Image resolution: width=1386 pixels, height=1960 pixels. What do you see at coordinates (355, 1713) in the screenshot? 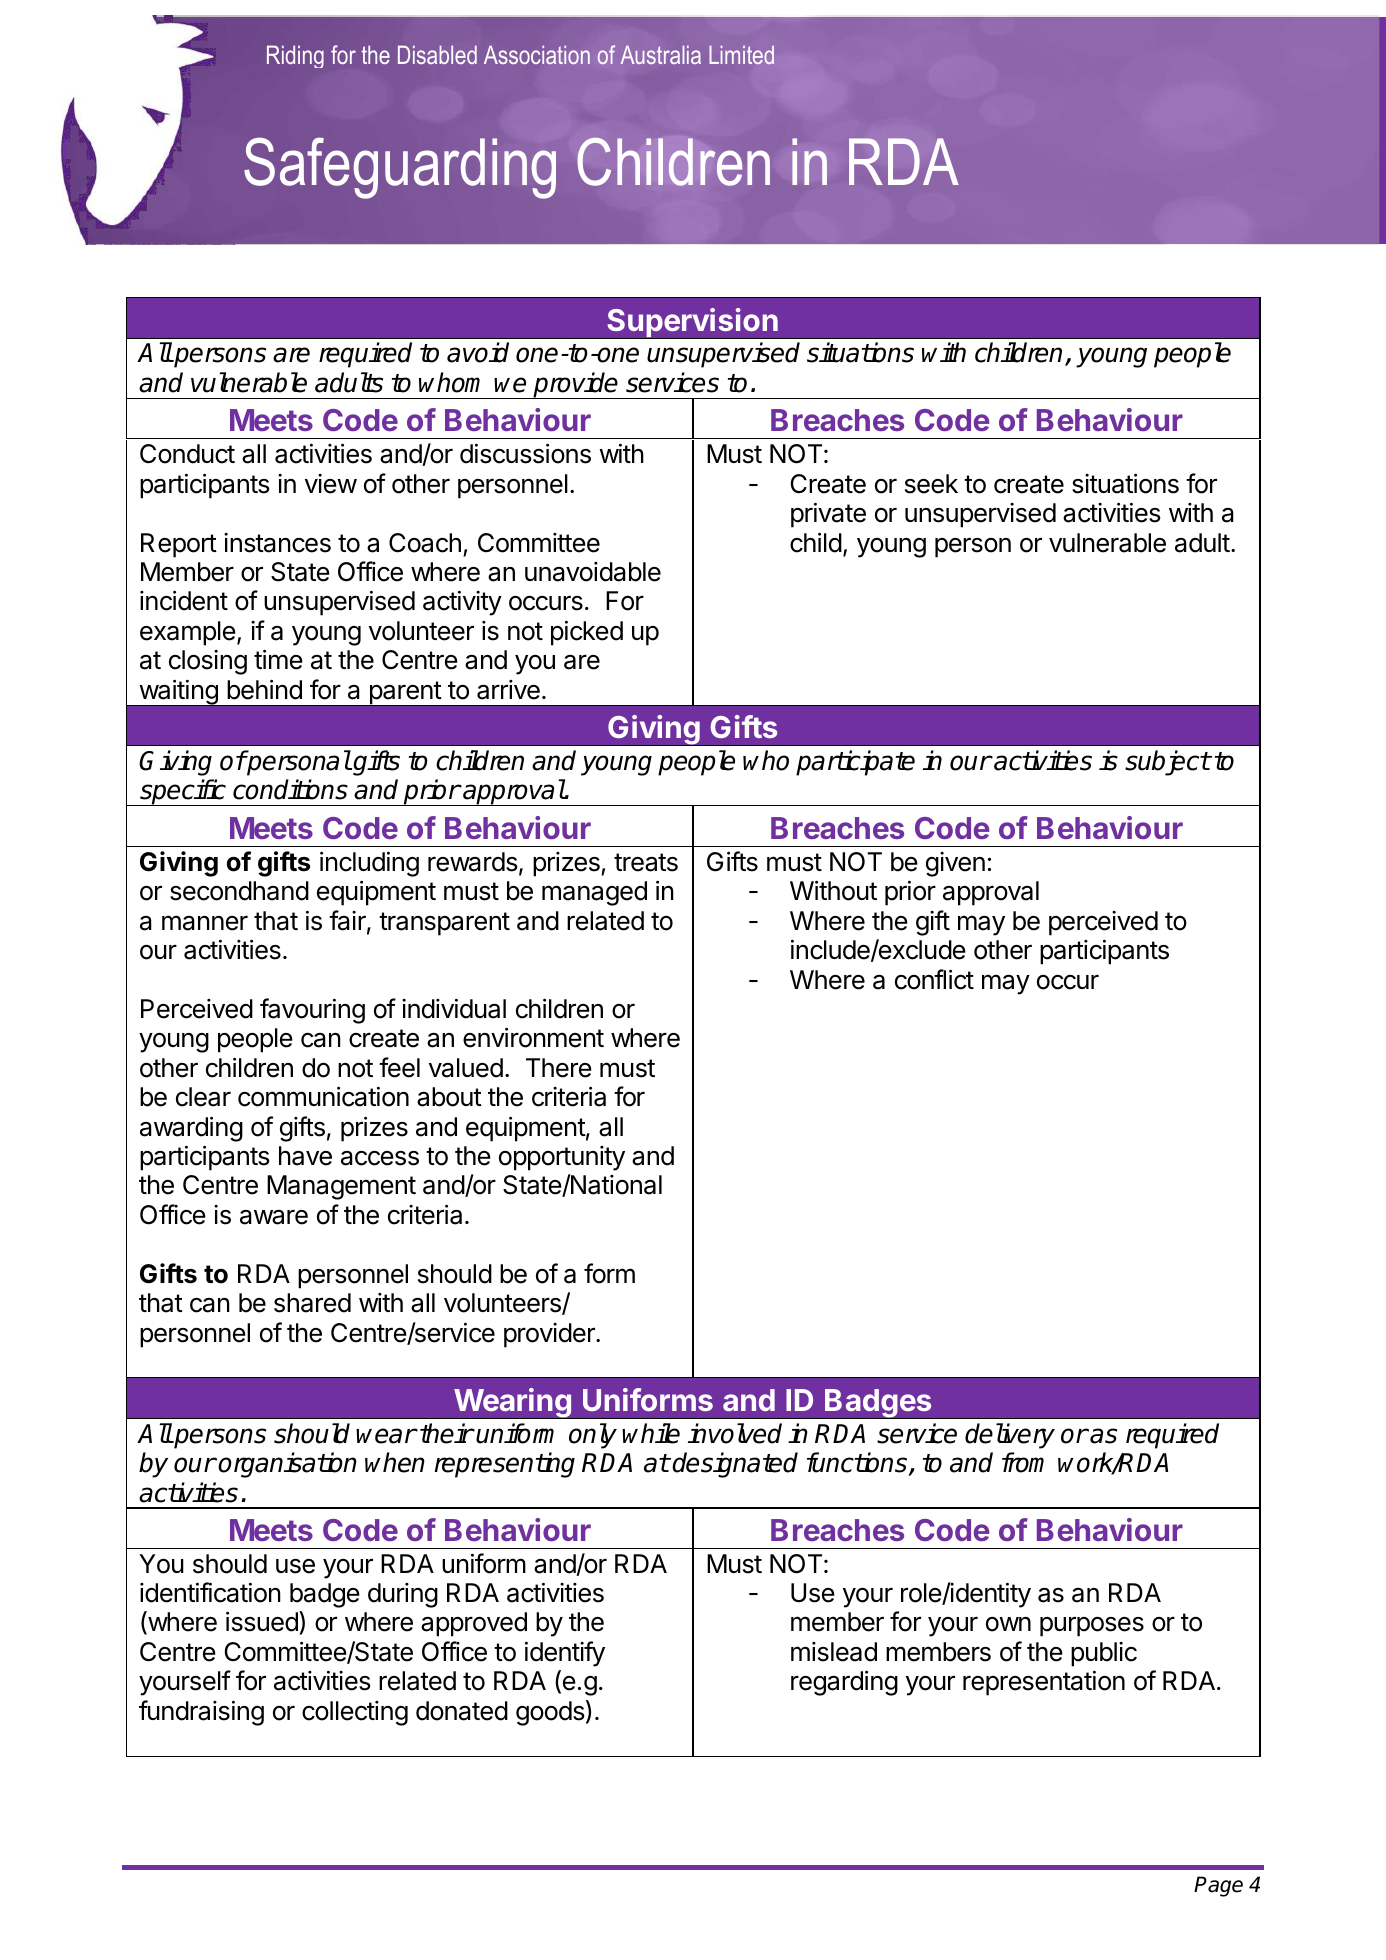
I see `collecting` at bounding box center [355, 1713].
